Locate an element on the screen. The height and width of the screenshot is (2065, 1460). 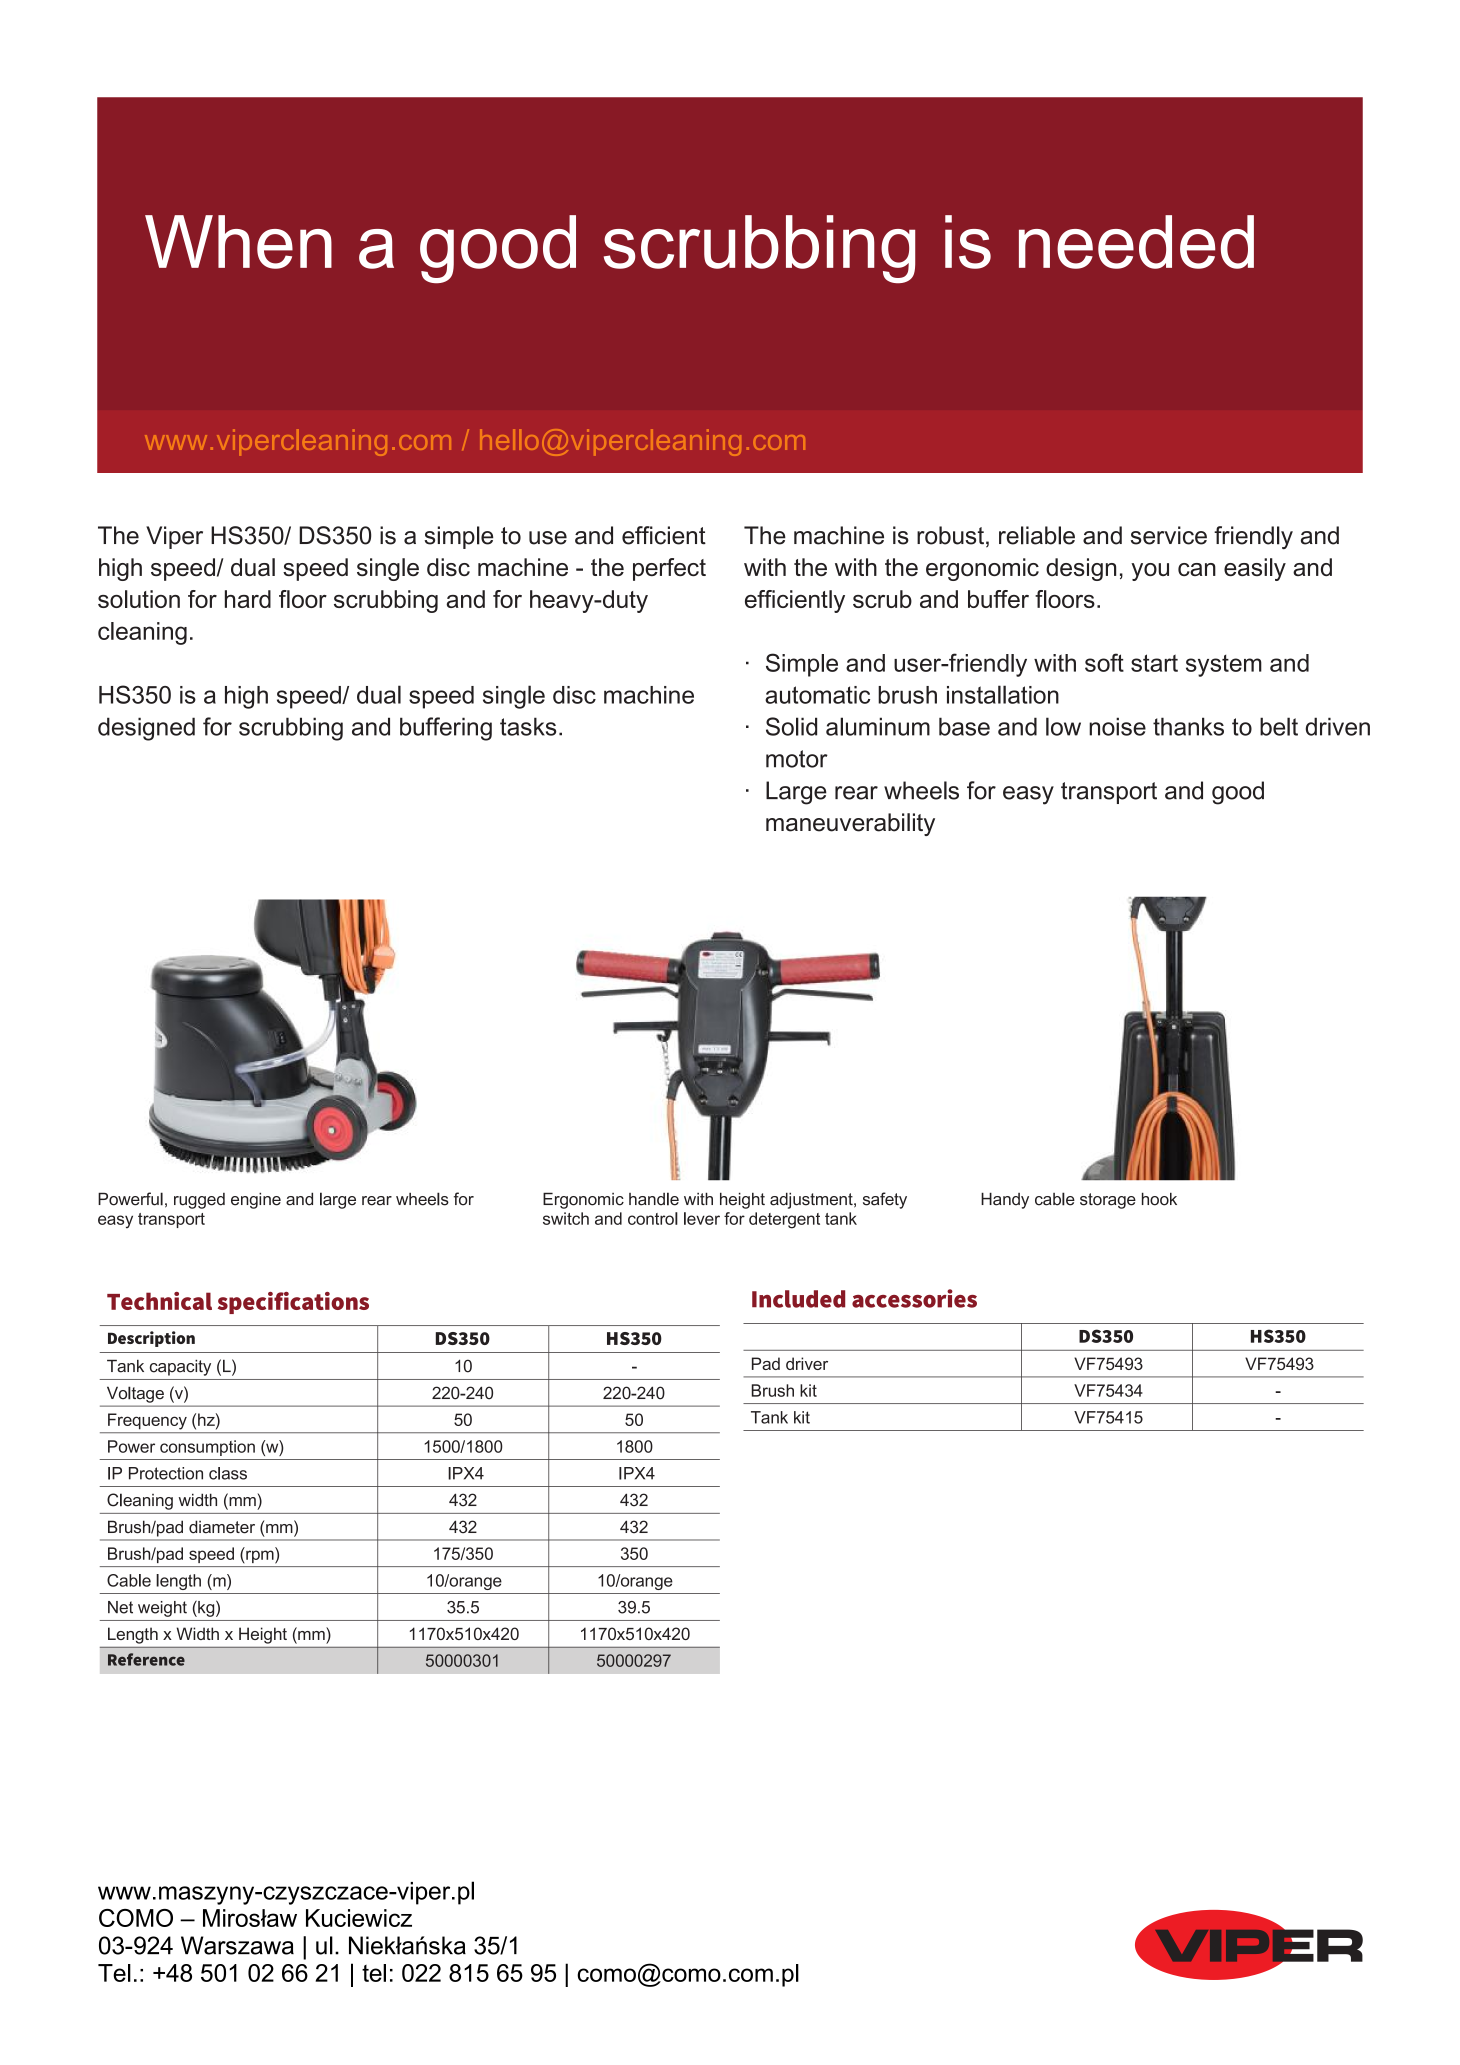
accessories is located at coordinates (914, 1298).
